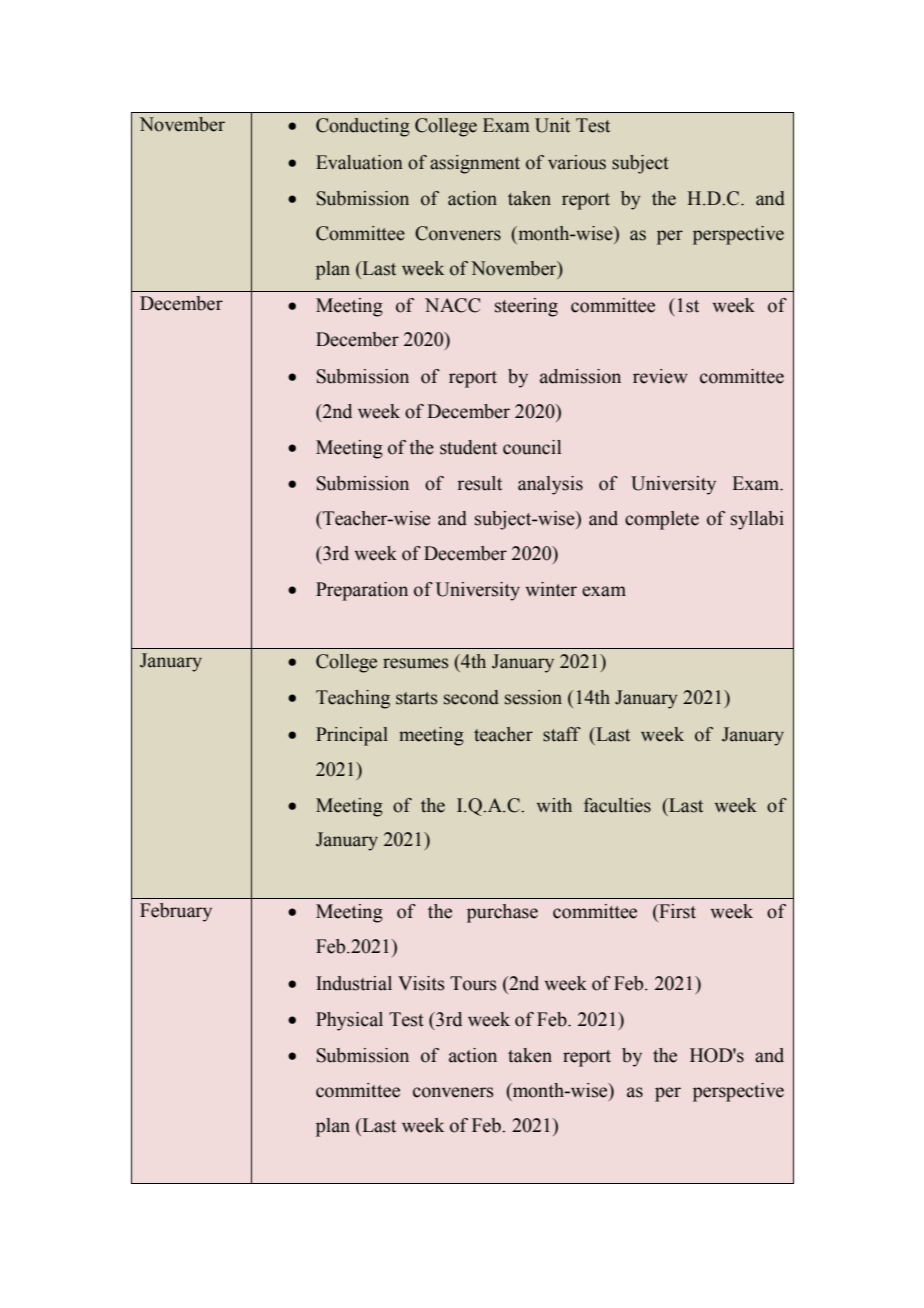 Image resolution: width=924 pixels, height=1308 pixels. Describe the element at coordinates (471, 697) in the screenshot. I see `second` at that location.
